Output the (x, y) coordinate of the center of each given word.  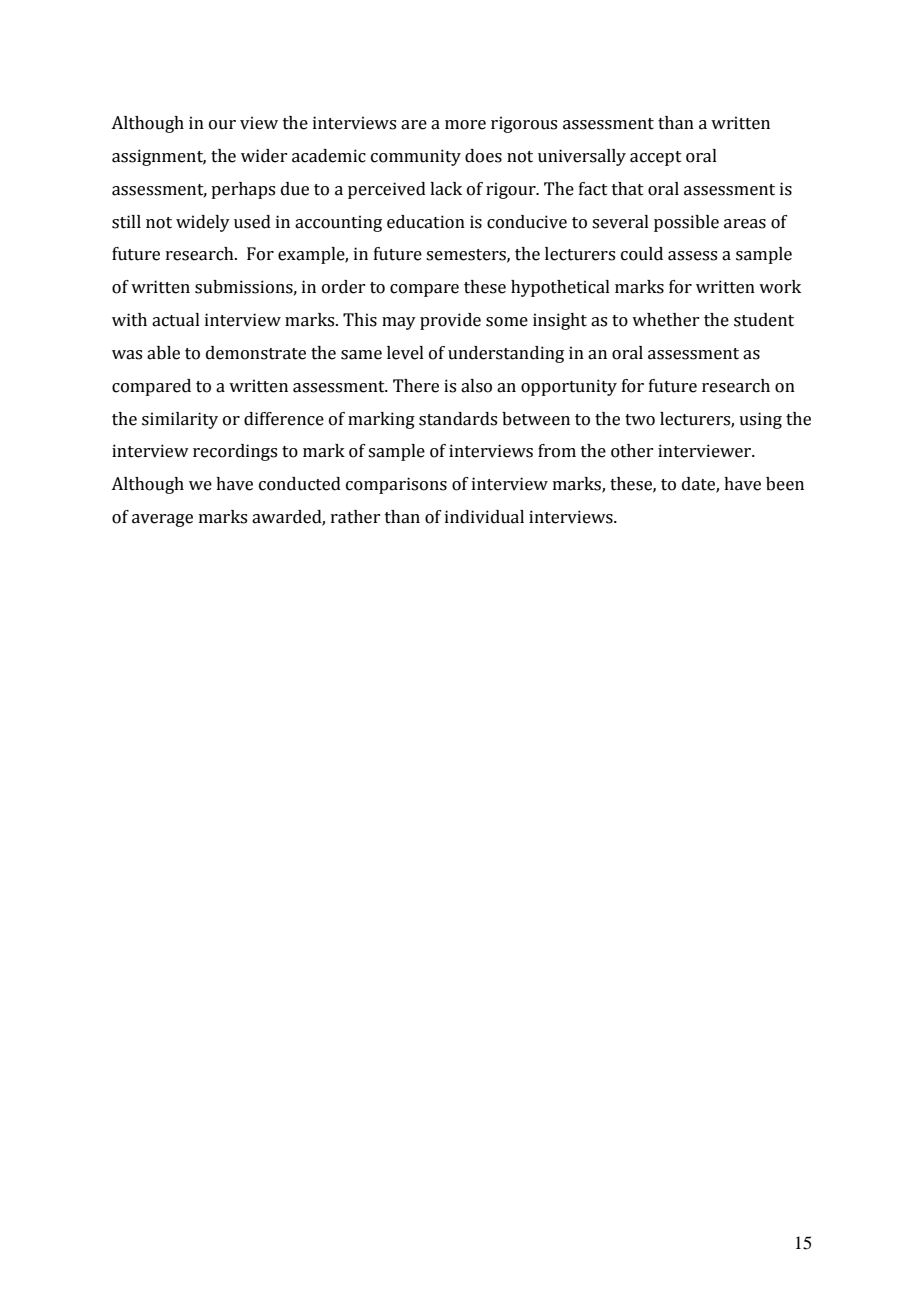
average (162, 520)
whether (665, 320)
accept (656, 158)
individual (484, 517)
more (465, 125)
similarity (180, 420)
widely (203, 223)
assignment (159, 157)
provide (450, 321)
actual (176, 320)
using (760, 420)
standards (458, 419)
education (426, 222)
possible (686, 223)
